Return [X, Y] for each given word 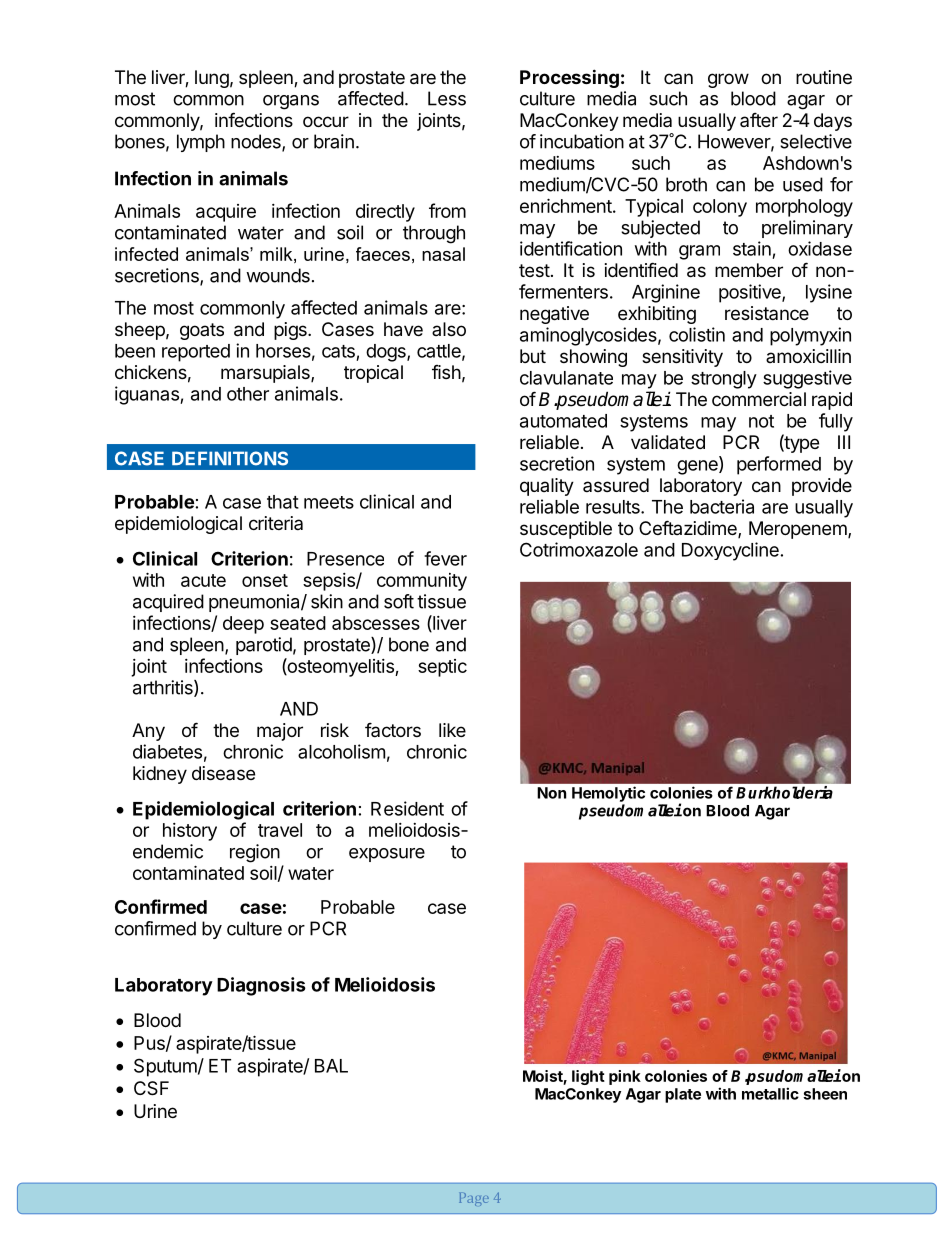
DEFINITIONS [230, 458]
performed [779, 465]
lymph [201, 143]
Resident [407, 808]
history [190, 832]
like [452, 730]
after [759, 119]
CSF [151, 1088]
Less [447, 98]
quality [547, 487]
